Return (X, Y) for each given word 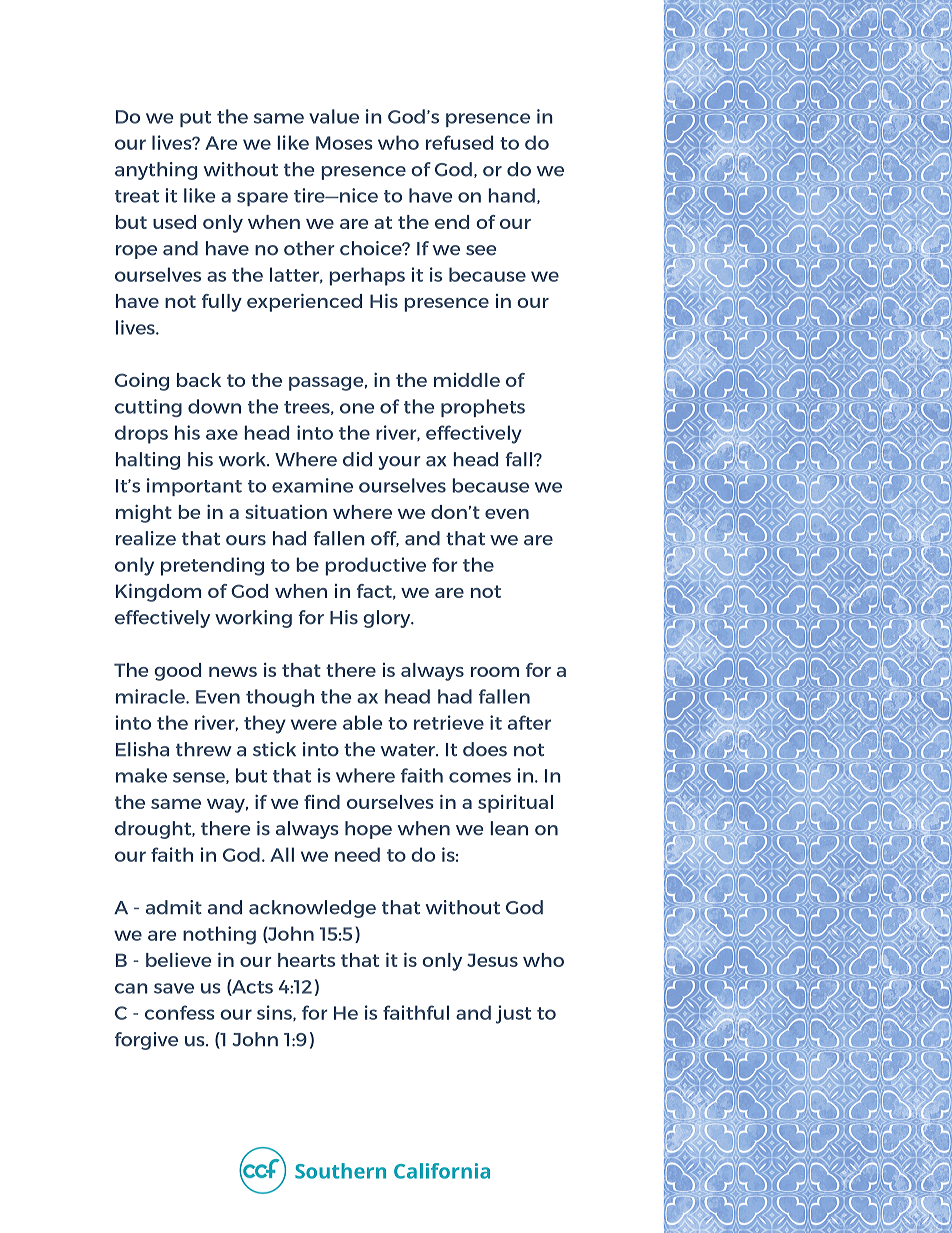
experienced (304, 302)
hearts (306, 960)
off (385, 539)
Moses (344, 143)
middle (467, 380)
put (195, 119)
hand (511, 195)
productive (375, 566)
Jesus (492, 960)
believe (178, 960)
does (485, 749)
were (314, 724)
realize (146, 538)
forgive (146, 1041)
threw (204, 749)
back (199, 380)
